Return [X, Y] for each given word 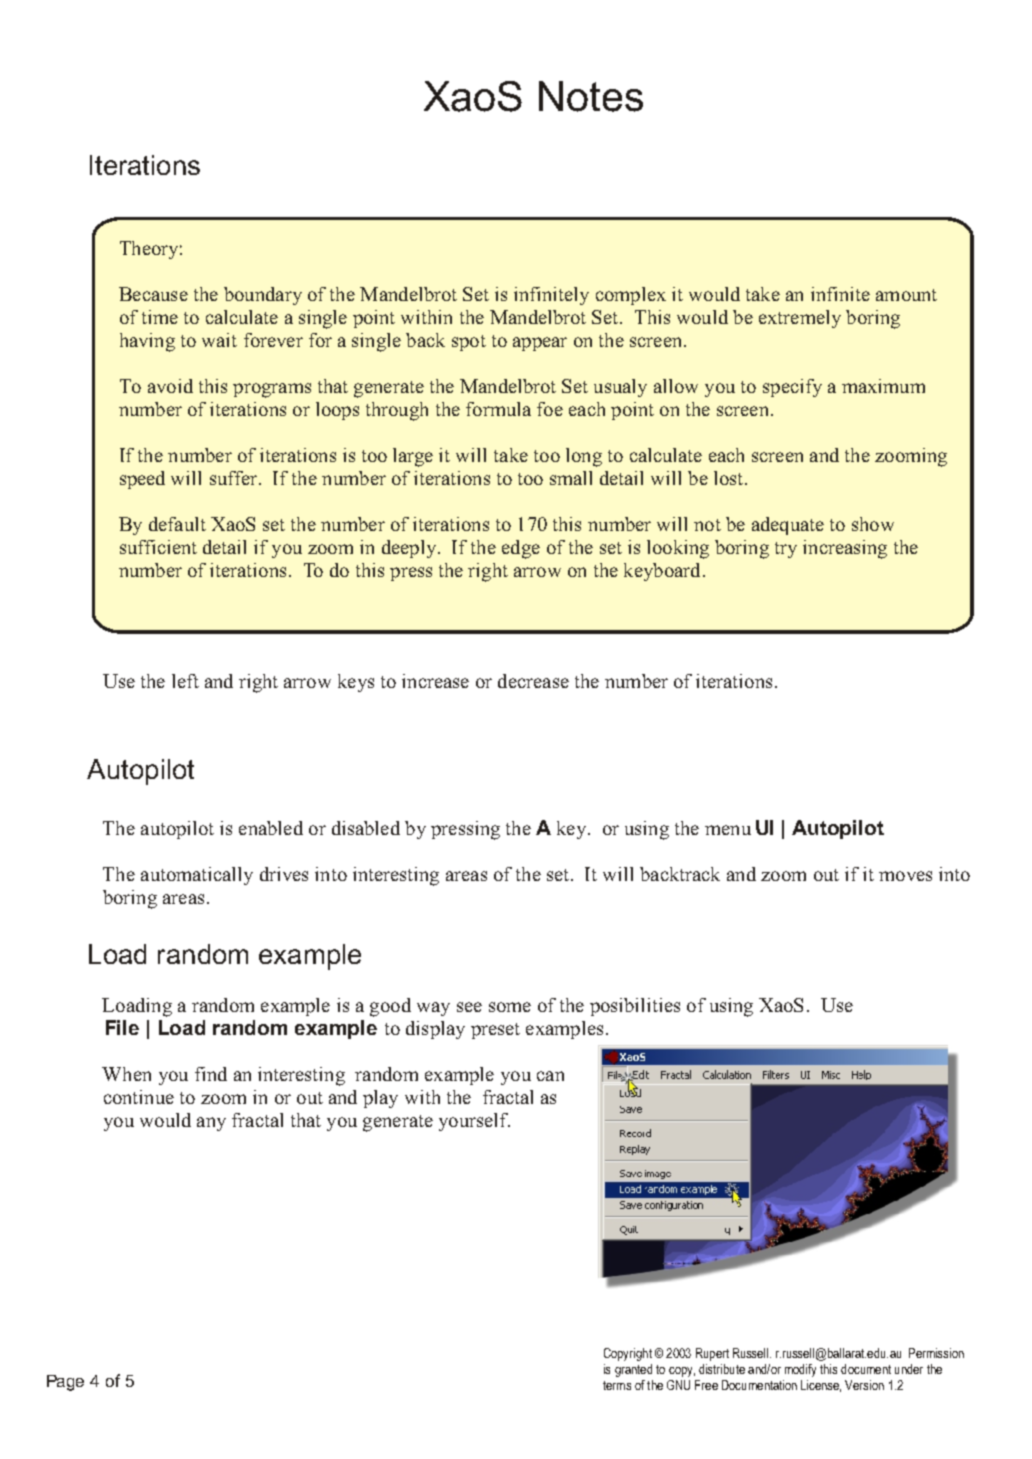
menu [728, 830]
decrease [533, 681]
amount [906, 295]
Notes [591, 96]
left [185, 681]
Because [153, 294]
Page [65, 1383]
